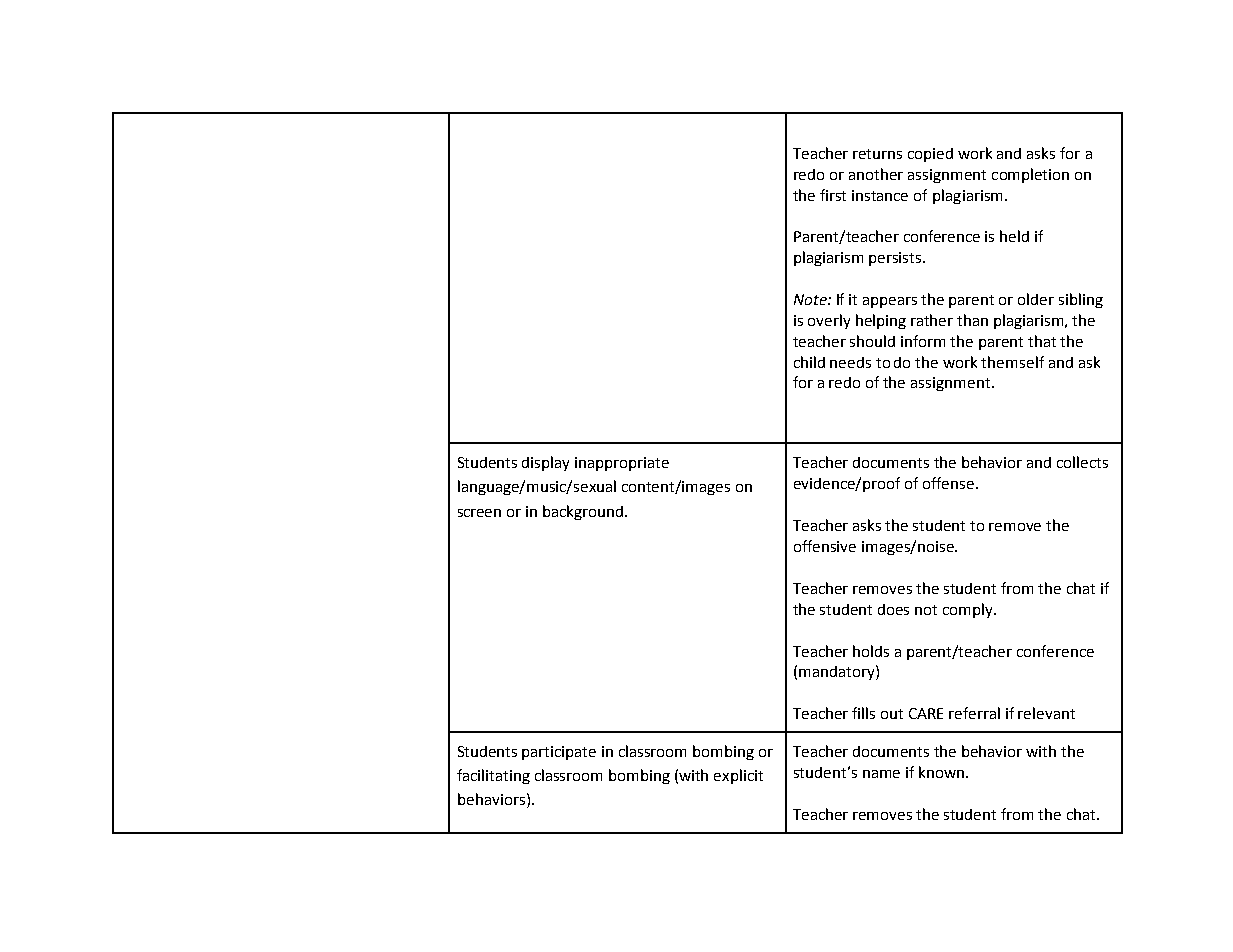  I want to click on explicit, so click(738, 776).
